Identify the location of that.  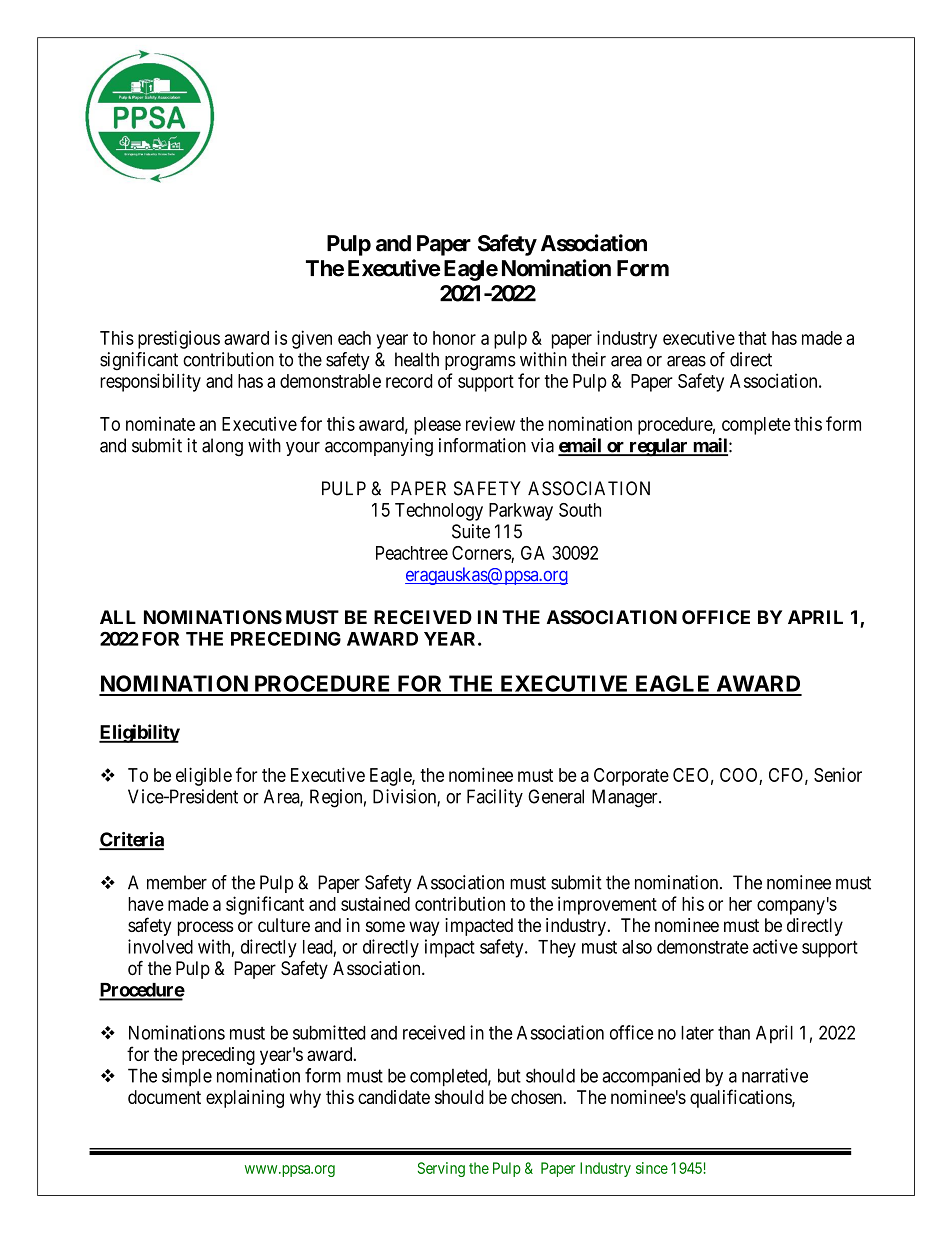
(752, 338).
